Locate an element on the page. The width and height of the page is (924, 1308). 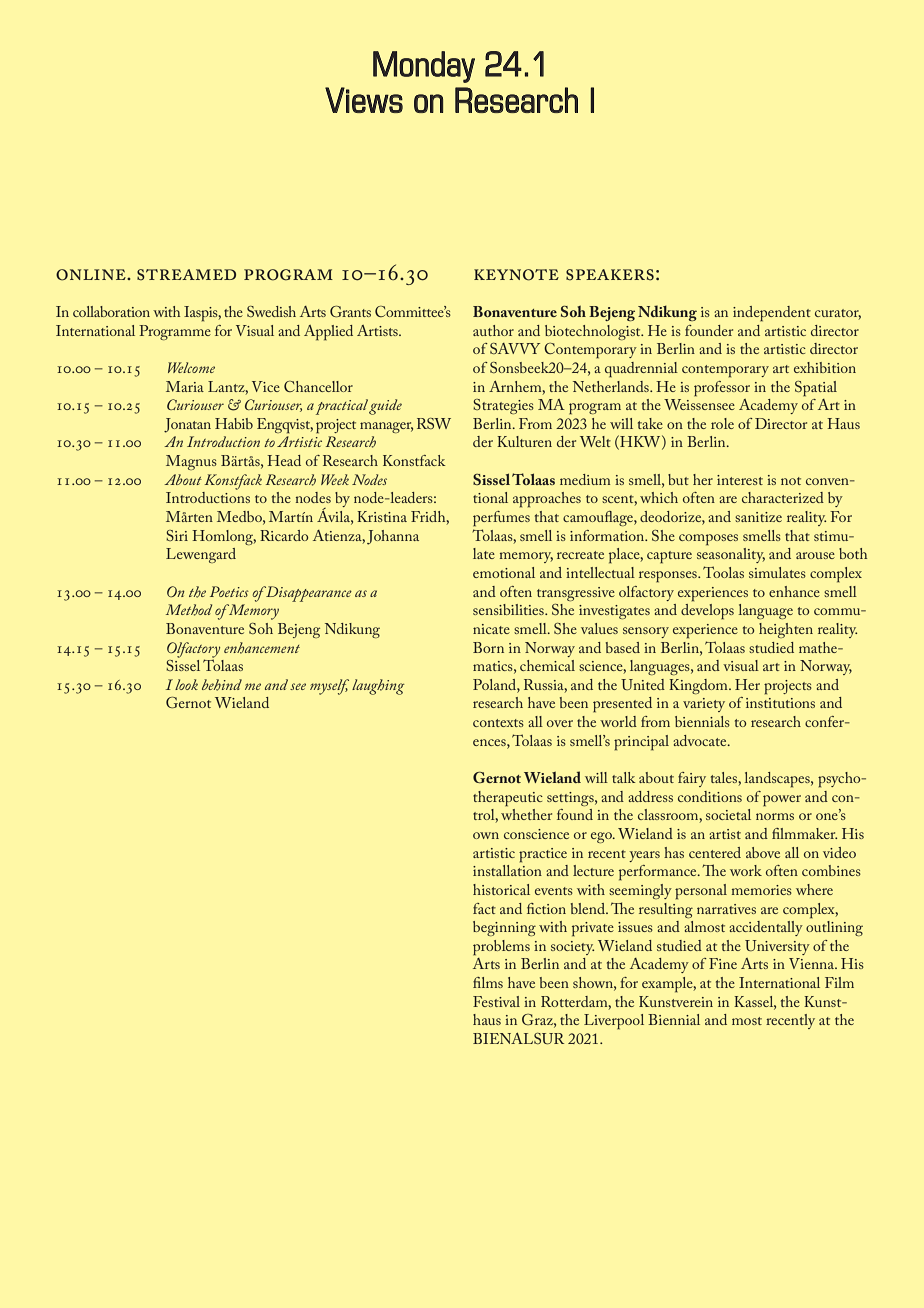
speakers is located at coordinates (610, 275).
